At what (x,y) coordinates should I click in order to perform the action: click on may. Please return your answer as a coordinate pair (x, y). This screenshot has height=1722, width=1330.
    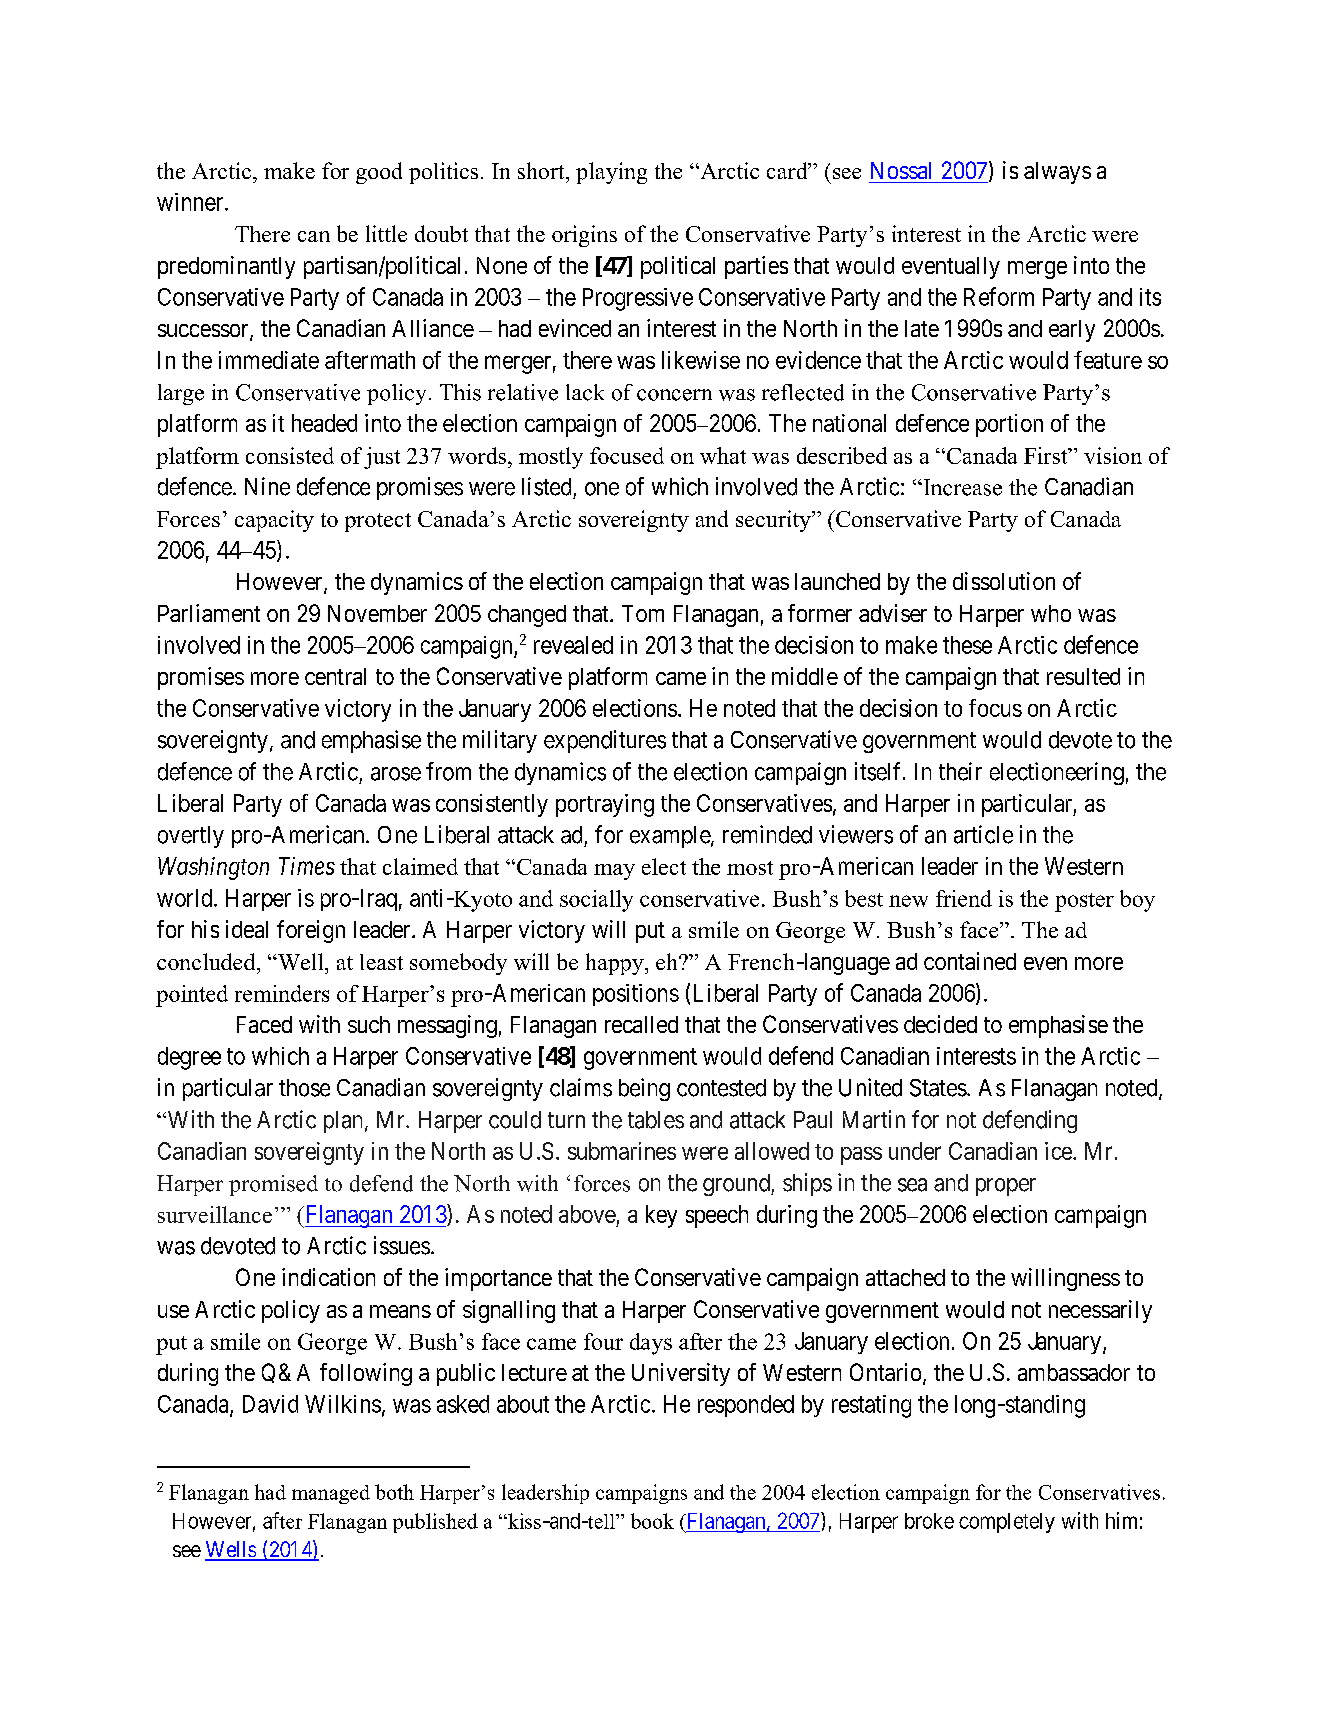
    Looking at the image, I should click on (614, 872).
